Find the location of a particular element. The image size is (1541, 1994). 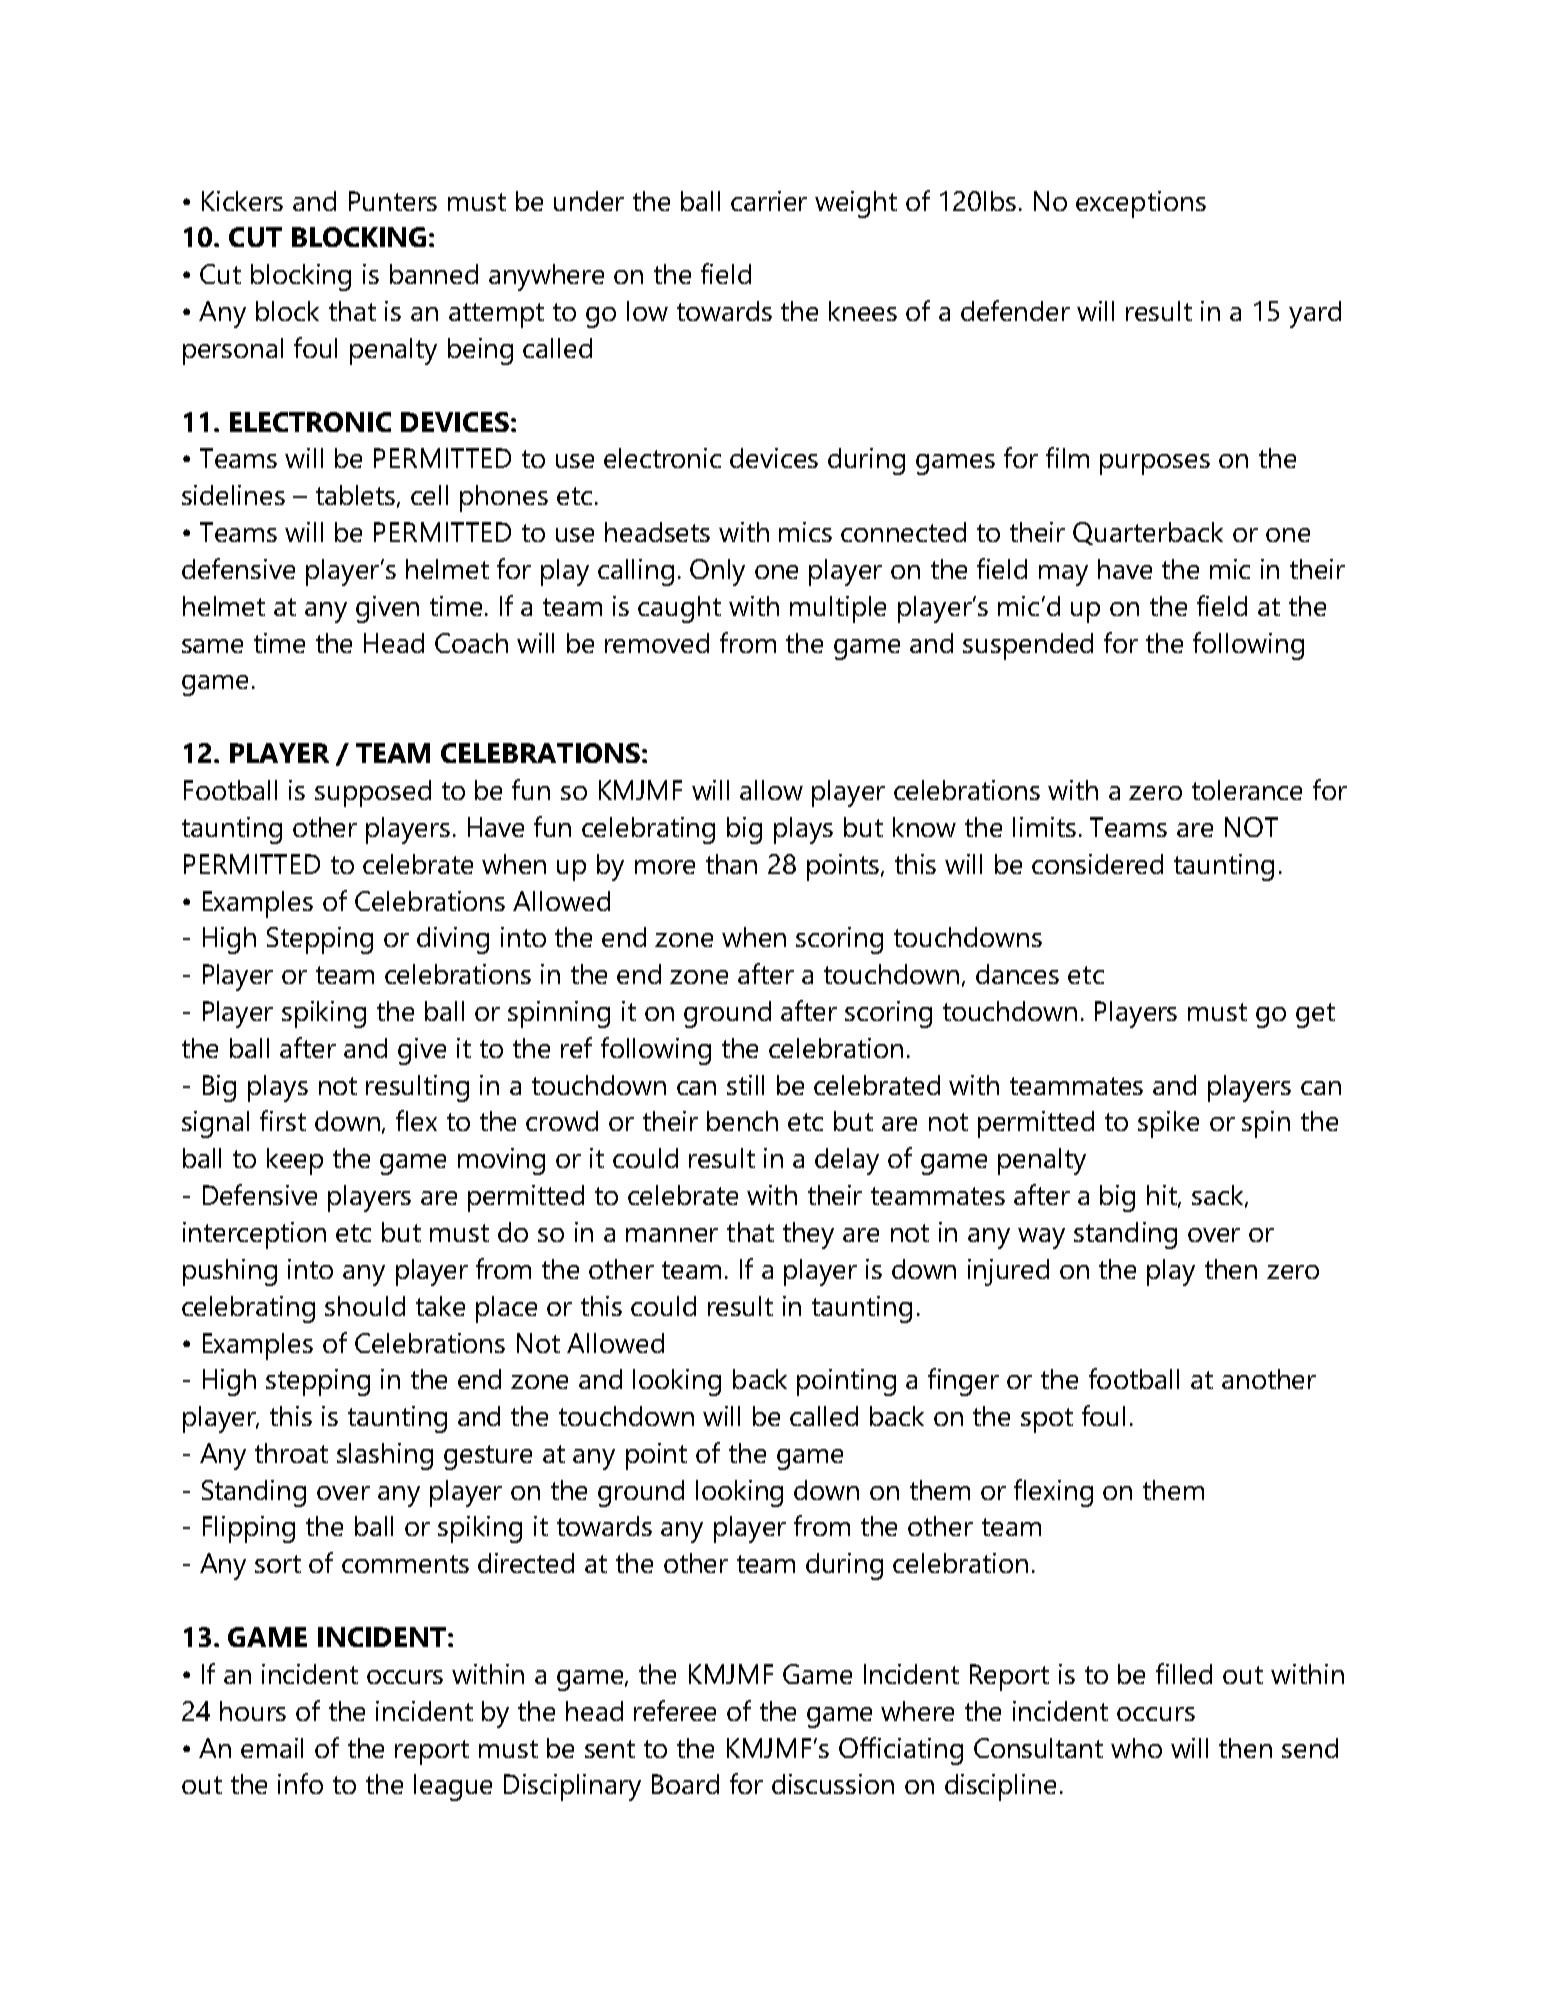

email is located at coordinates (272, 1748).
